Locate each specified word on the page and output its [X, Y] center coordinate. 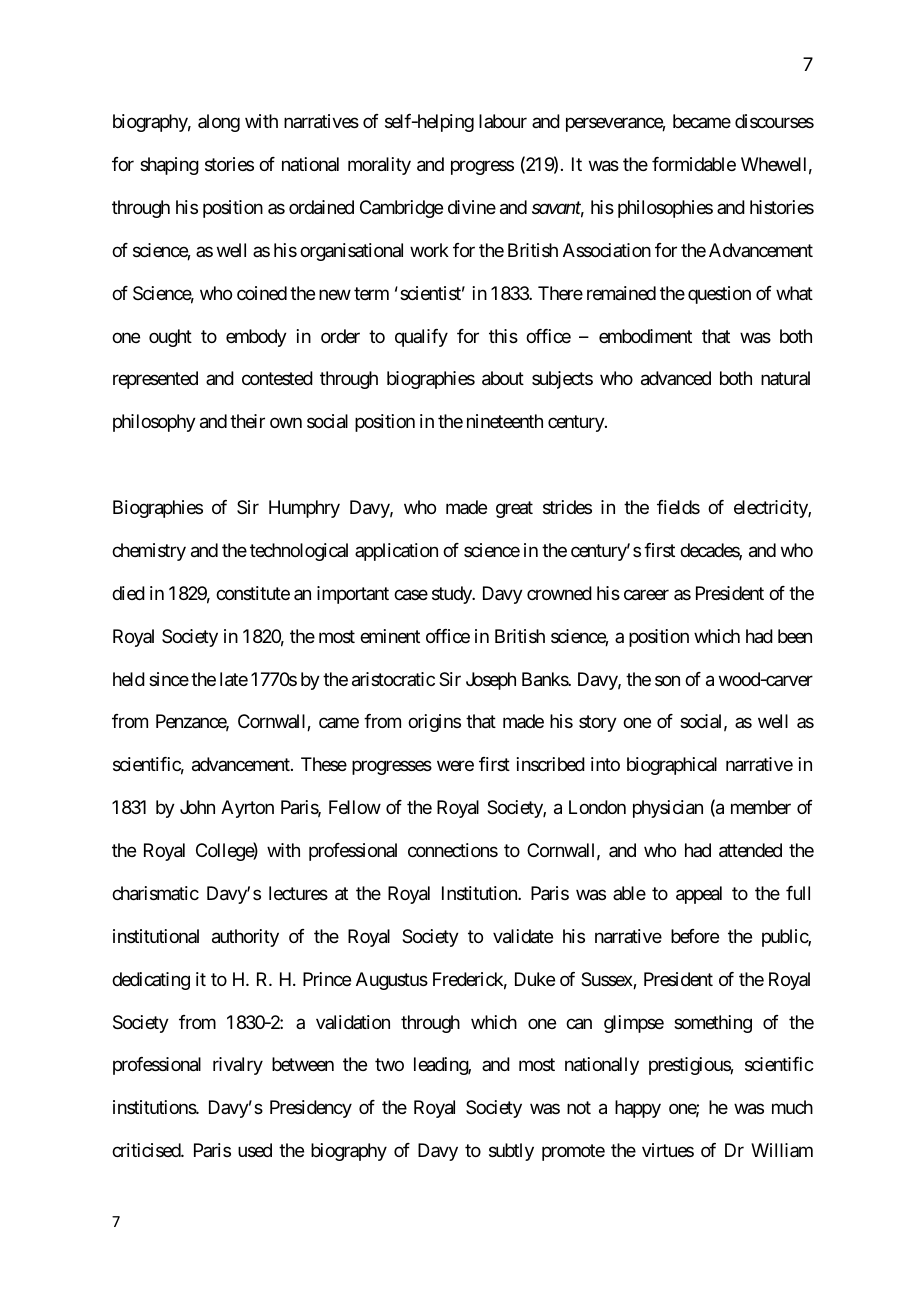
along [219, 123]
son [667, 680]
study [453, 595]
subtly [511, 1152]
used [255, 1150]
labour [503, 121]
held [129, 679]
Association [607, 250]
